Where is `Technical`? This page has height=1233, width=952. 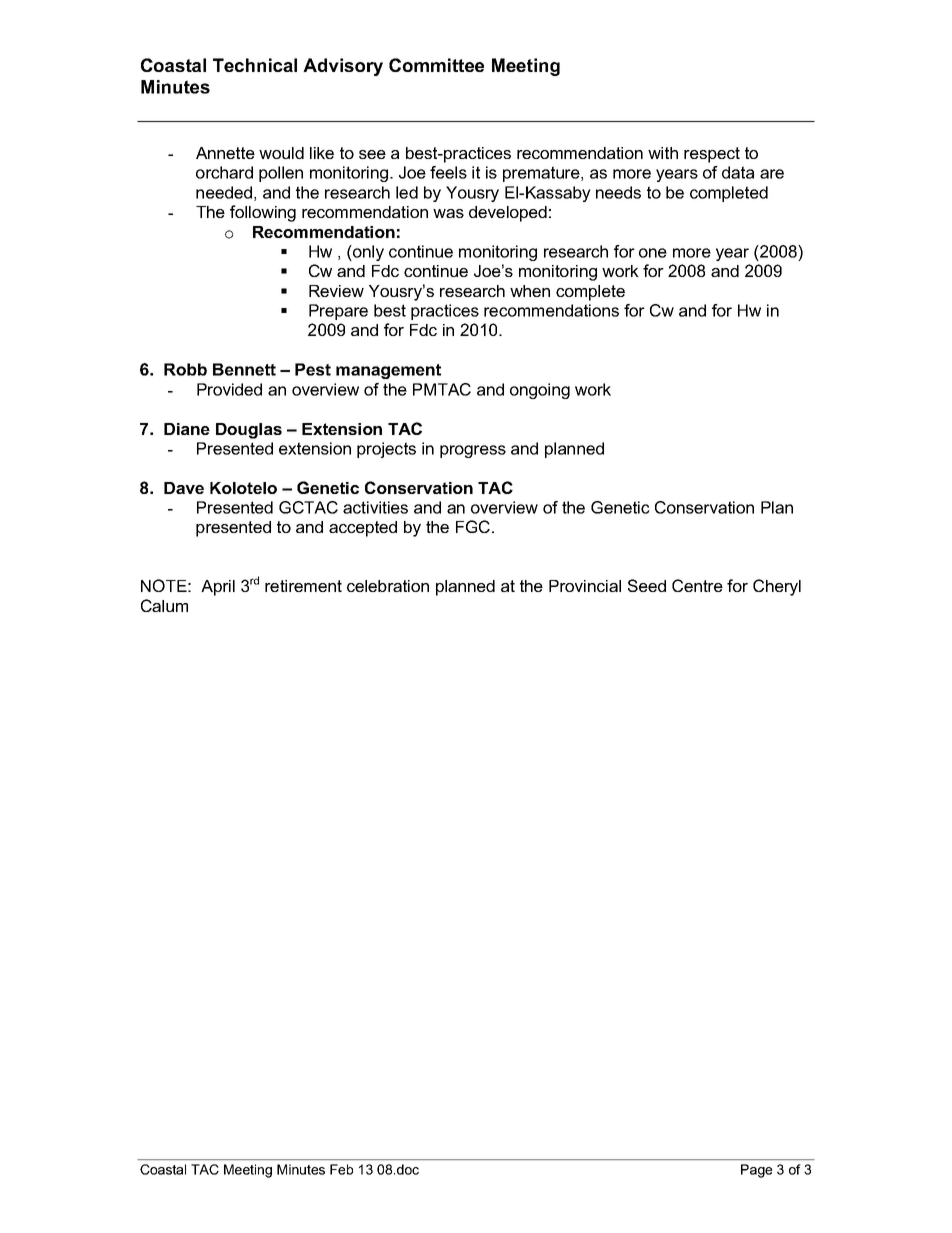 Technical is located at coordinates (255, 65).
